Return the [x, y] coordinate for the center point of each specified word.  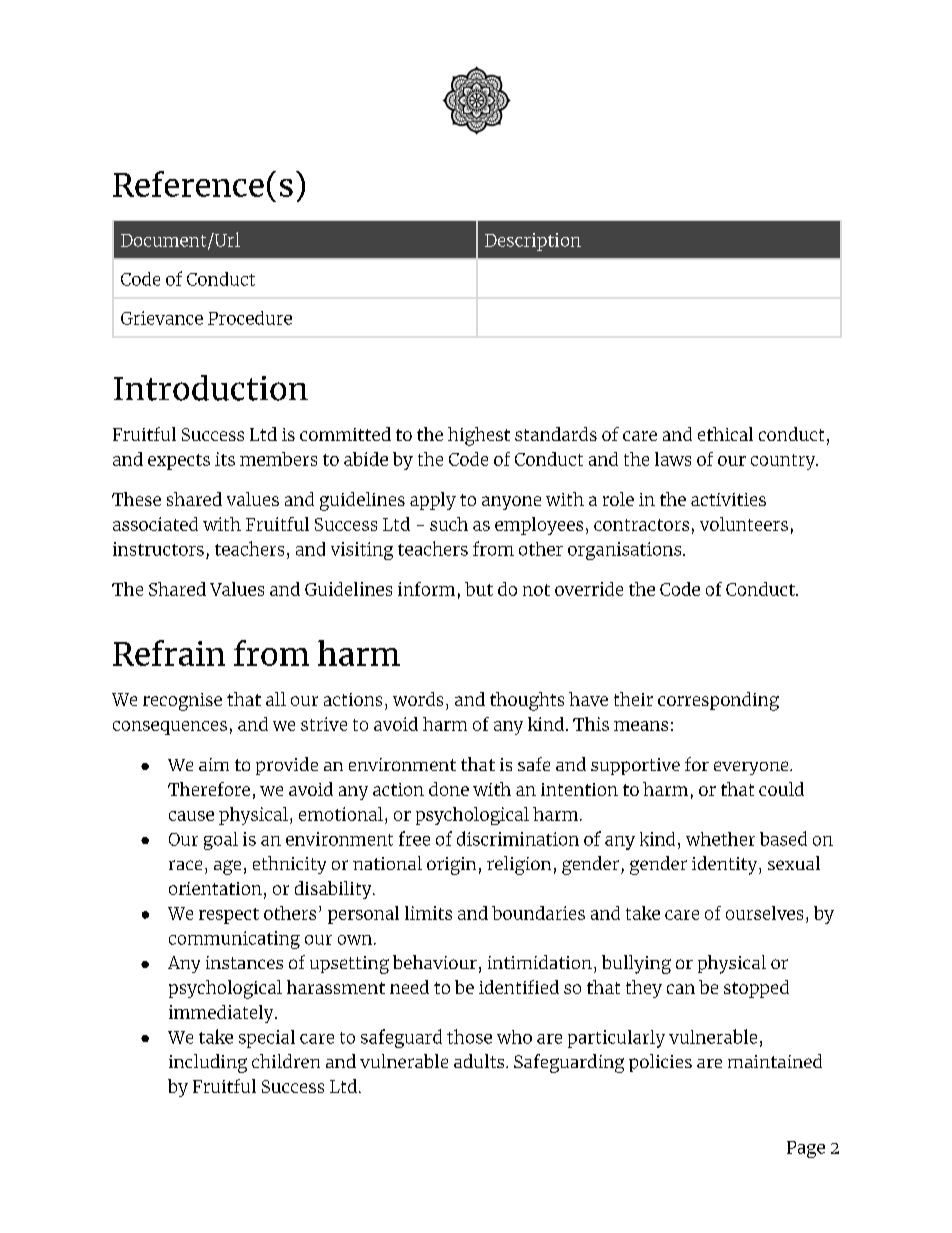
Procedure [250, 318]
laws [673, 459]
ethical [725, 434]
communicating [234, 940]
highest [479, 436]
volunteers [744, 524]
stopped [756, 989]
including [208, 1063]
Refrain [169, 653]
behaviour [435, 962]
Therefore [209, 789]
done [449, 789]
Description [533, 242]
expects [179, 462]
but [479, 589]
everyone [752, 768]
